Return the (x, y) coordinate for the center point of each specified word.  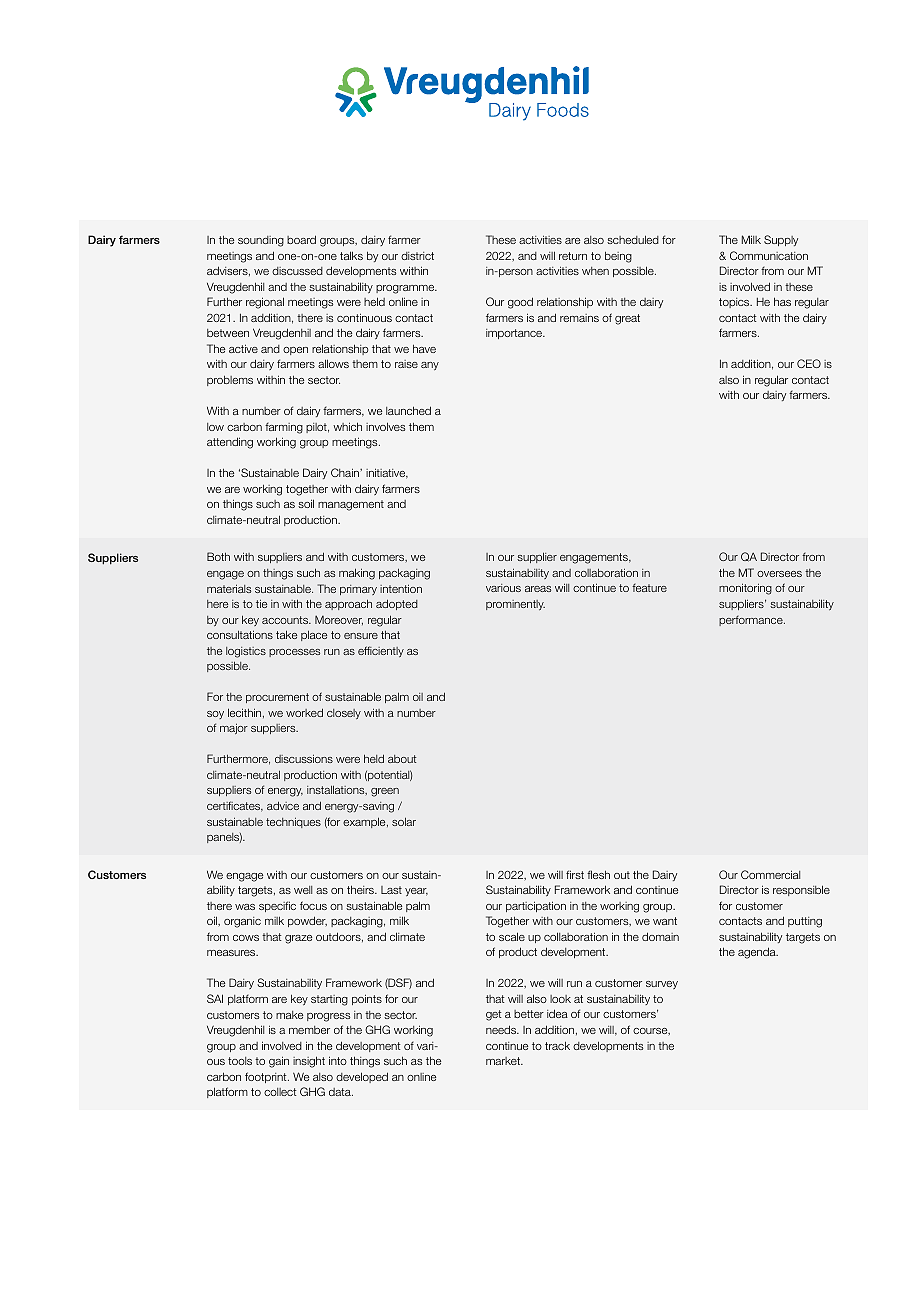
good (520, 303)
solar (404, 821)
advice (283, 805)
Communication (769, 255)
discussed (297, 271)
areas (538, 589)
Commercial (770, 874)
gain (279, 1062)
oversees (779, 574)
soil (306, 503)
